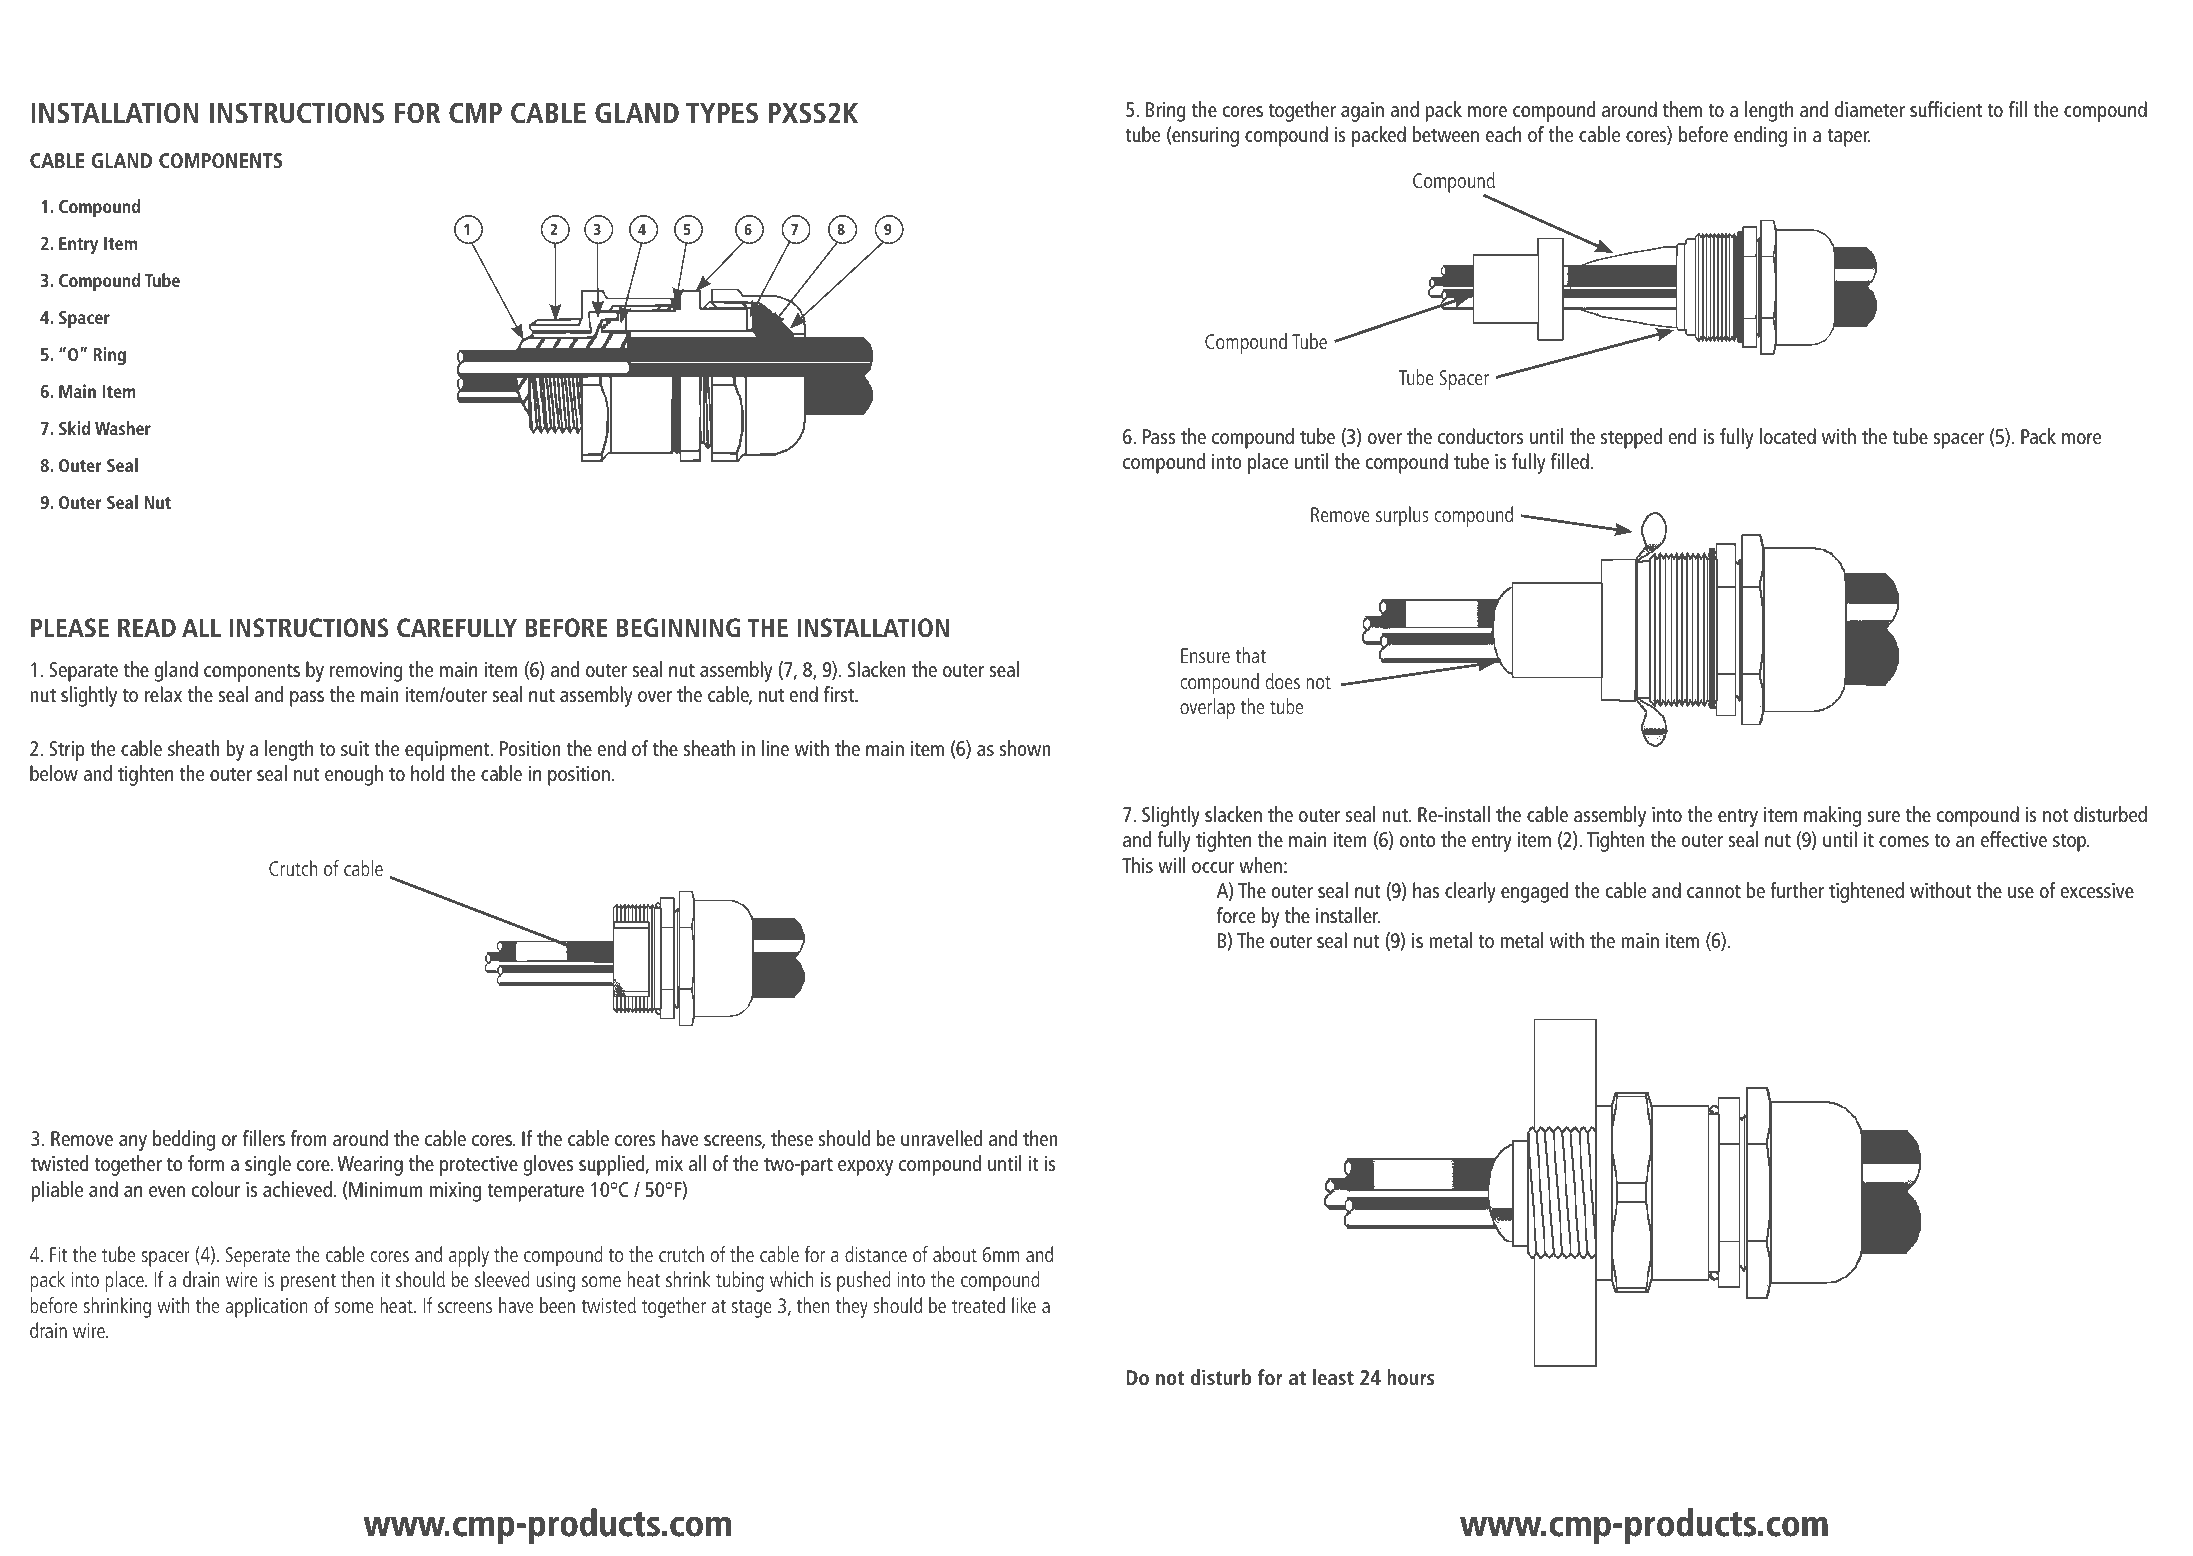  Describe the element at coordinates (1025, 748) in the image. I see `shown` at that location.
